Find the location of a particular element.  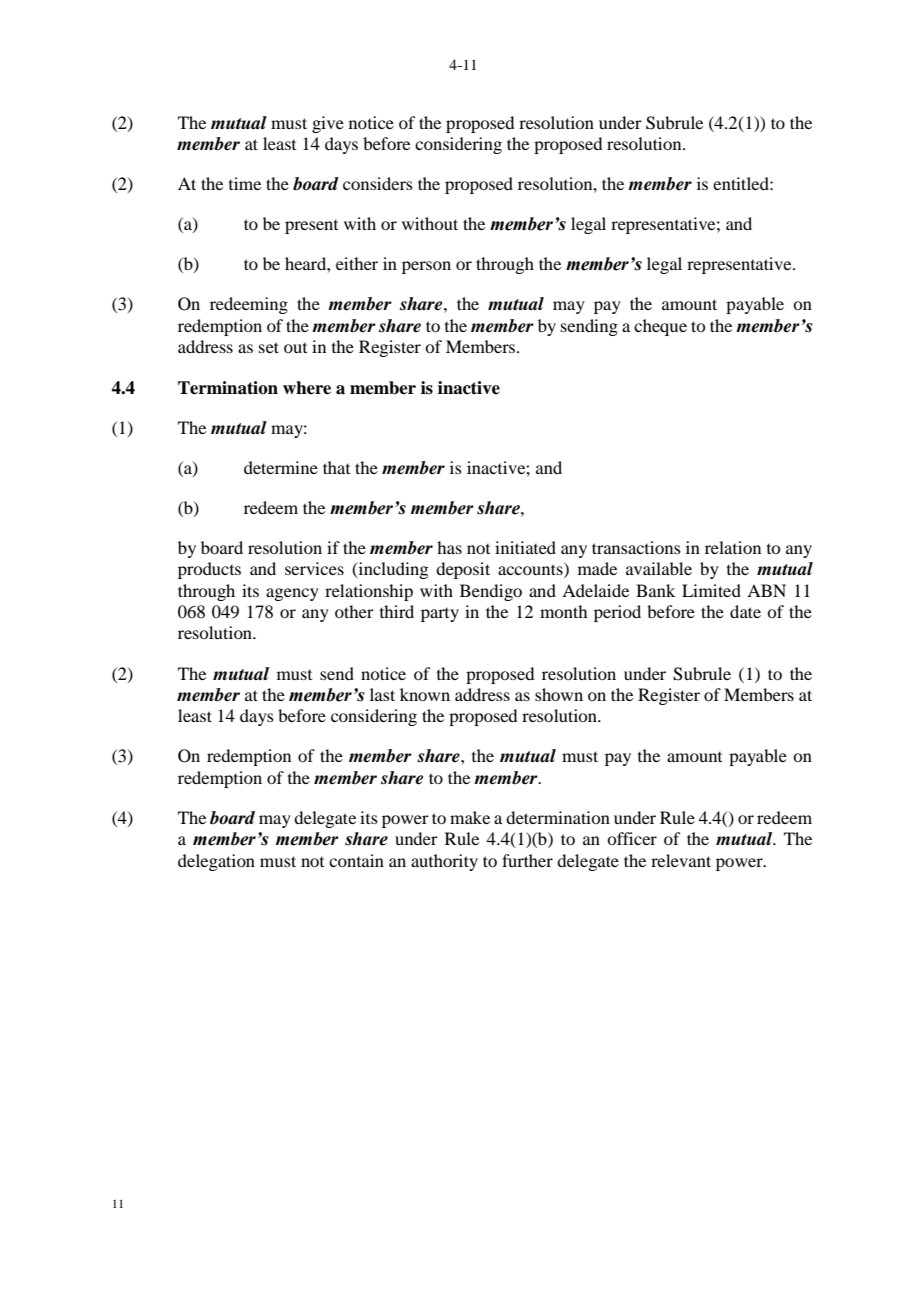

cheque is located at coordinates (660, 327).
